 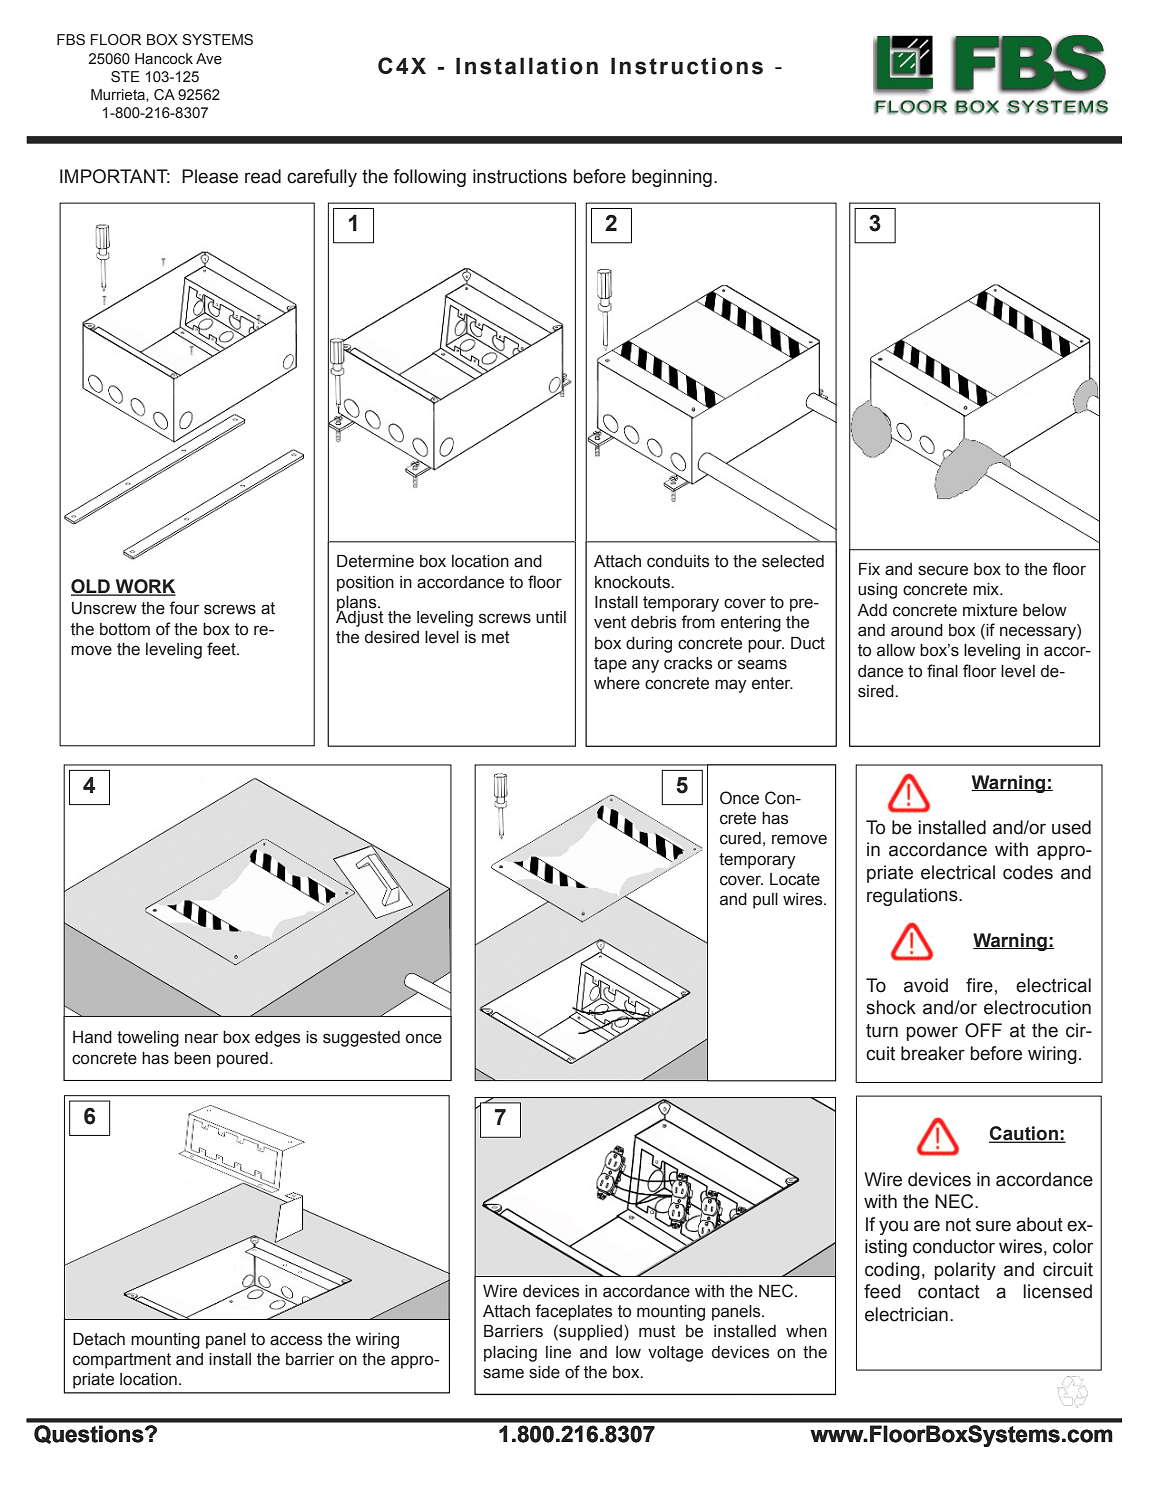 I want to click on compartment, so click(x=122, y=1361).
